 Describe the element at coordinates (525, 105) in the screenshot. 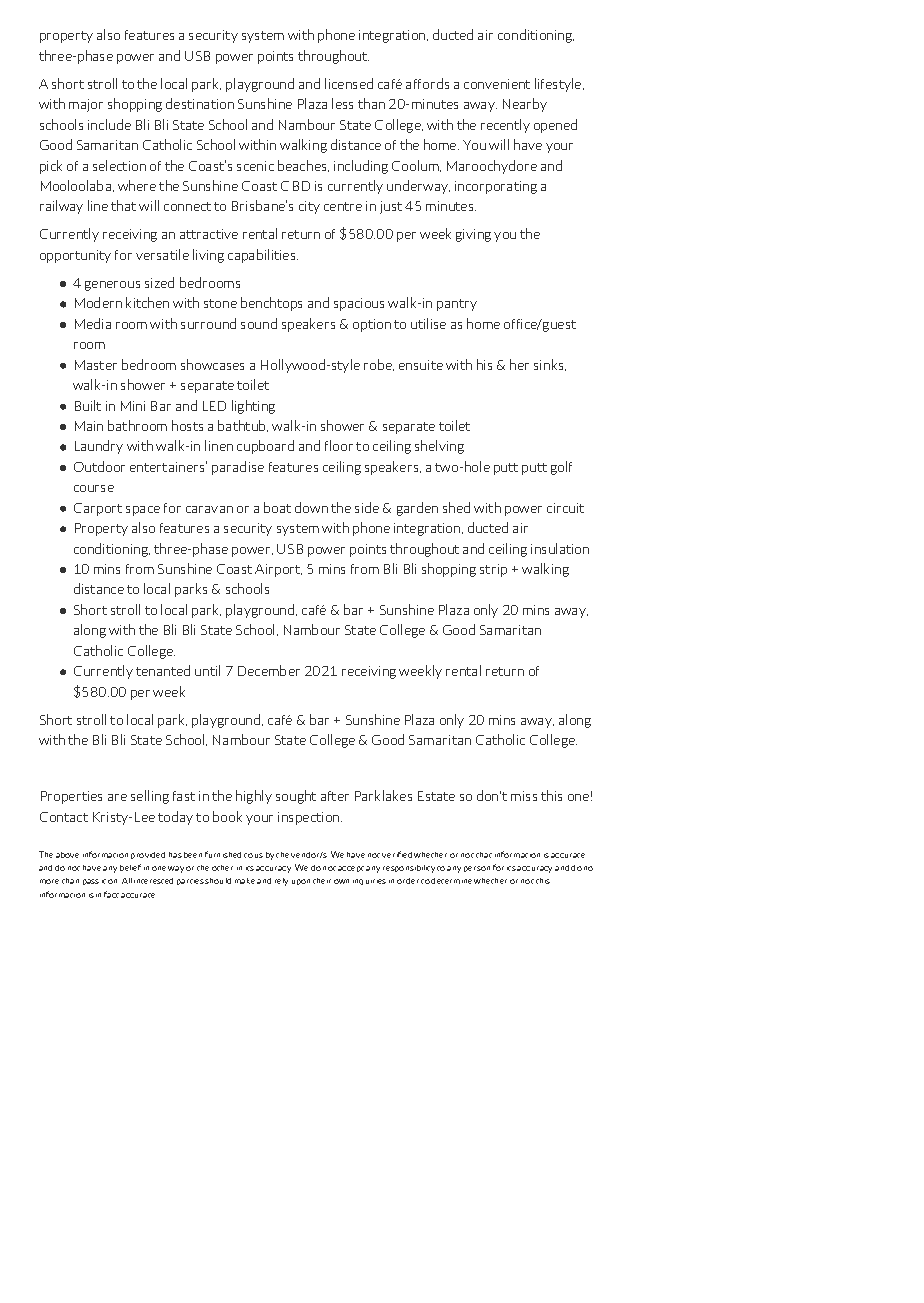

I see `Nearby` at that location.
